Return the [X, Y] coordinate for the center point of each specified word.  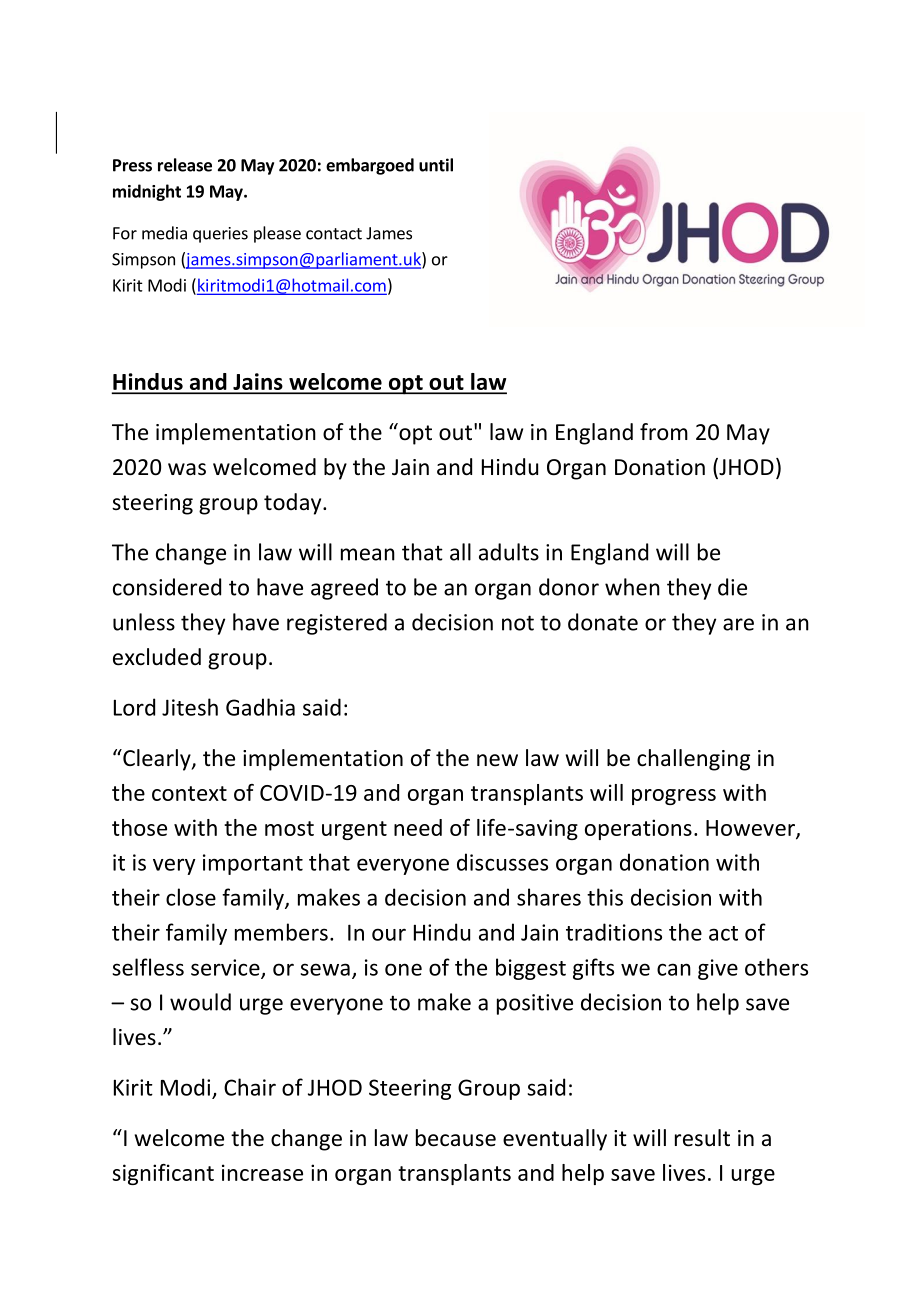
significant [163, 1174]
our [389, 934]
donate [603, 622]
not [518, 623]
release [185, 165]
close [191, 897]
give [718, 969]
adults [509, 552]
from [664, 432]
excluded [157, 657]
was [187, 469]
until [436, 165]
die [732, 587]
